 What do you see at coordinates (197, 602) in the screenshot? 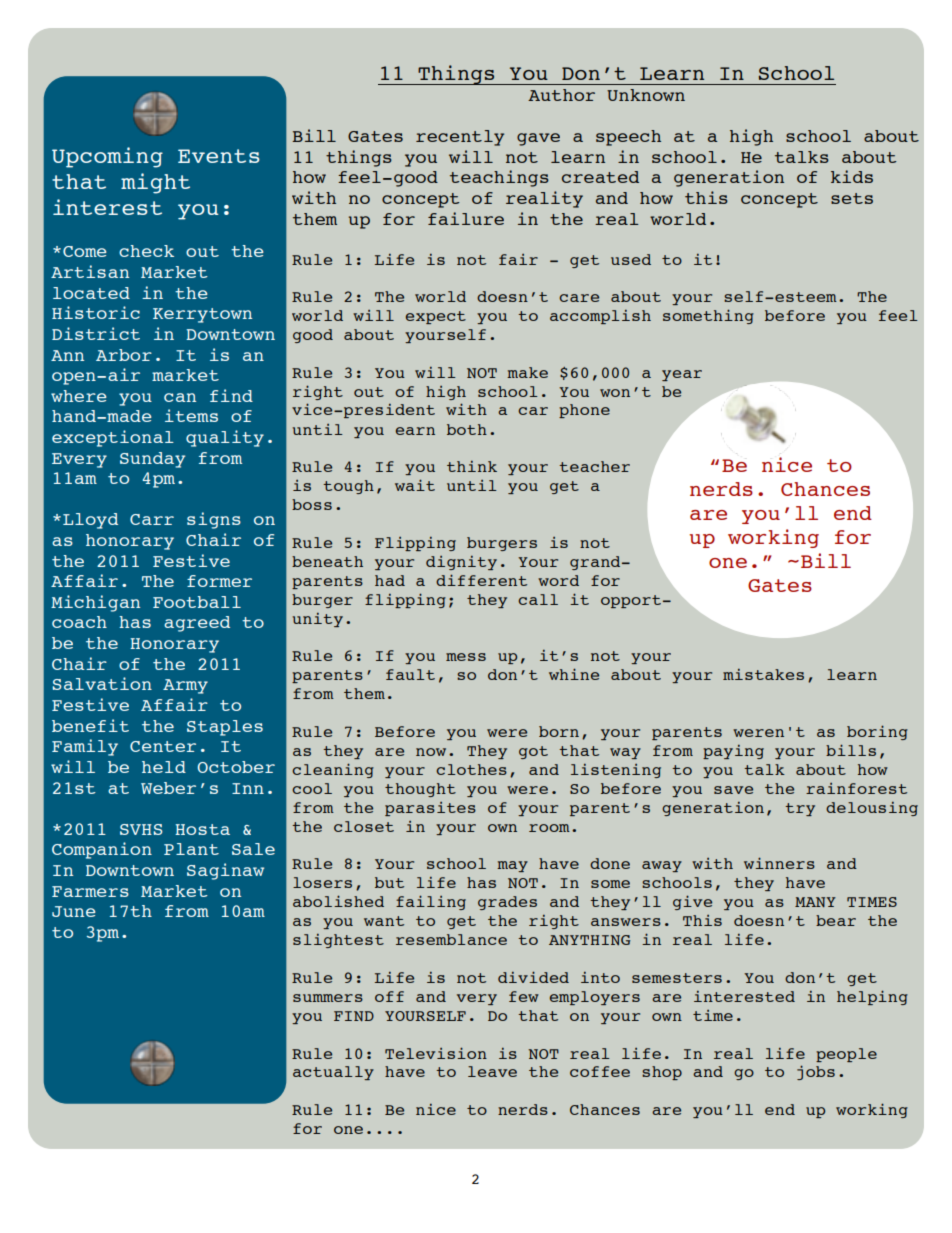
I see `Football` at bounding box center [197, 602].
